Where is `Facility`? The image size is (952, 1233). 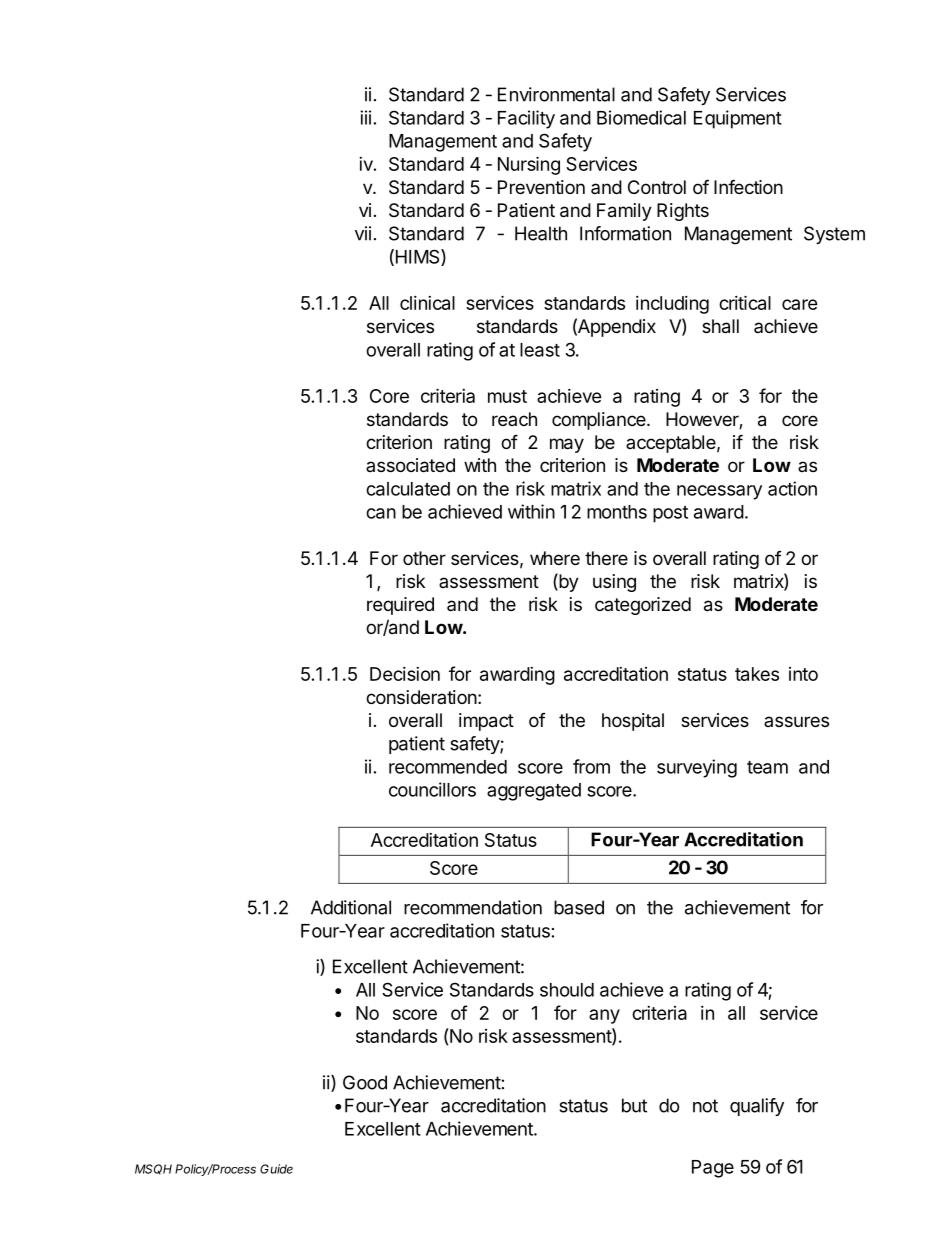
Facility is located at coordinates (526, 119).
